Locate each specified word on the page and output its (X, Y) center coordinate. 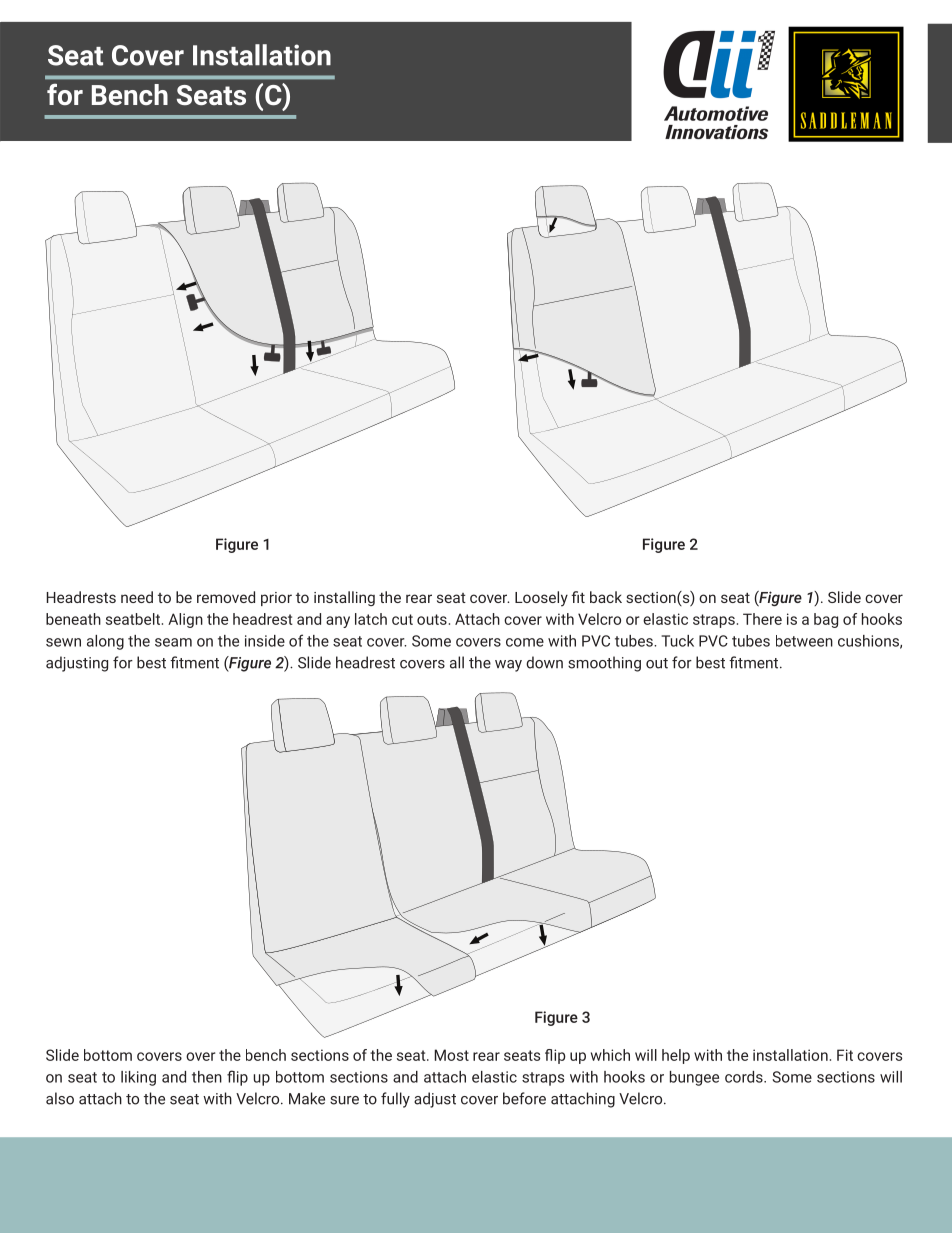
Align (185, 620)
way (508, 666)
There (762, 619)
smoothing (604, 664)
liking (138, 1078)
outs (432, 619)
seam (173, 642)
